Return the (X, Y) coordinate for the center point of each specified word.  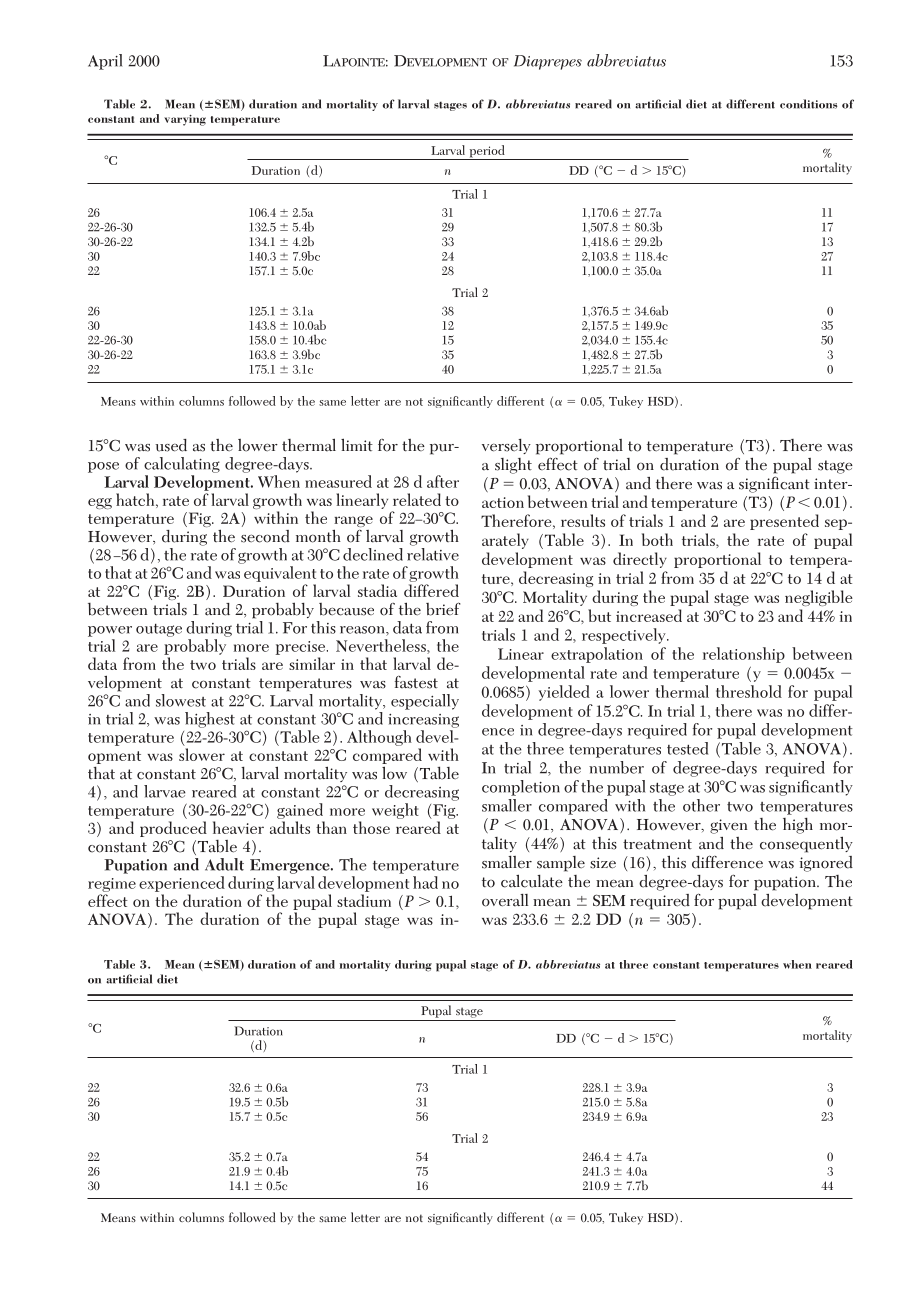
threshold (749, 691)
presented (784, 522)
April (105, 62)
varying (185, 120)
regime (112, 885)
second (265, 536)
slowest (181, 700)
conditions (809, 104)
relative (433, 554)
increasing (423, 721)
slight (513, 466)
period (487, 152)
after (443, 481)
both (657, 539)
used (171, 445)
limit (357, 445)
